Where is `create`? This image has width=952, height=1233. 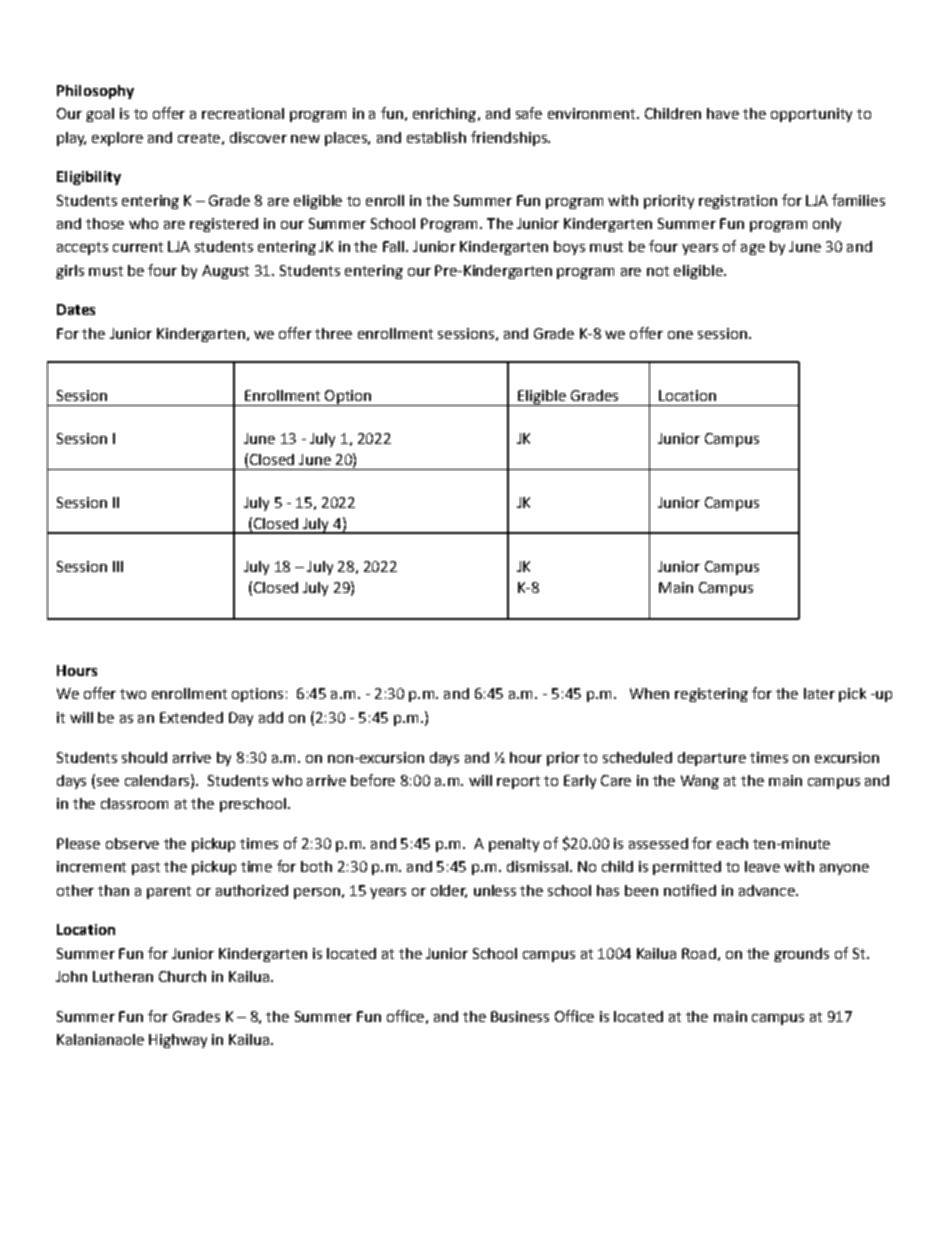 create is located at coordinates (199, 138).
